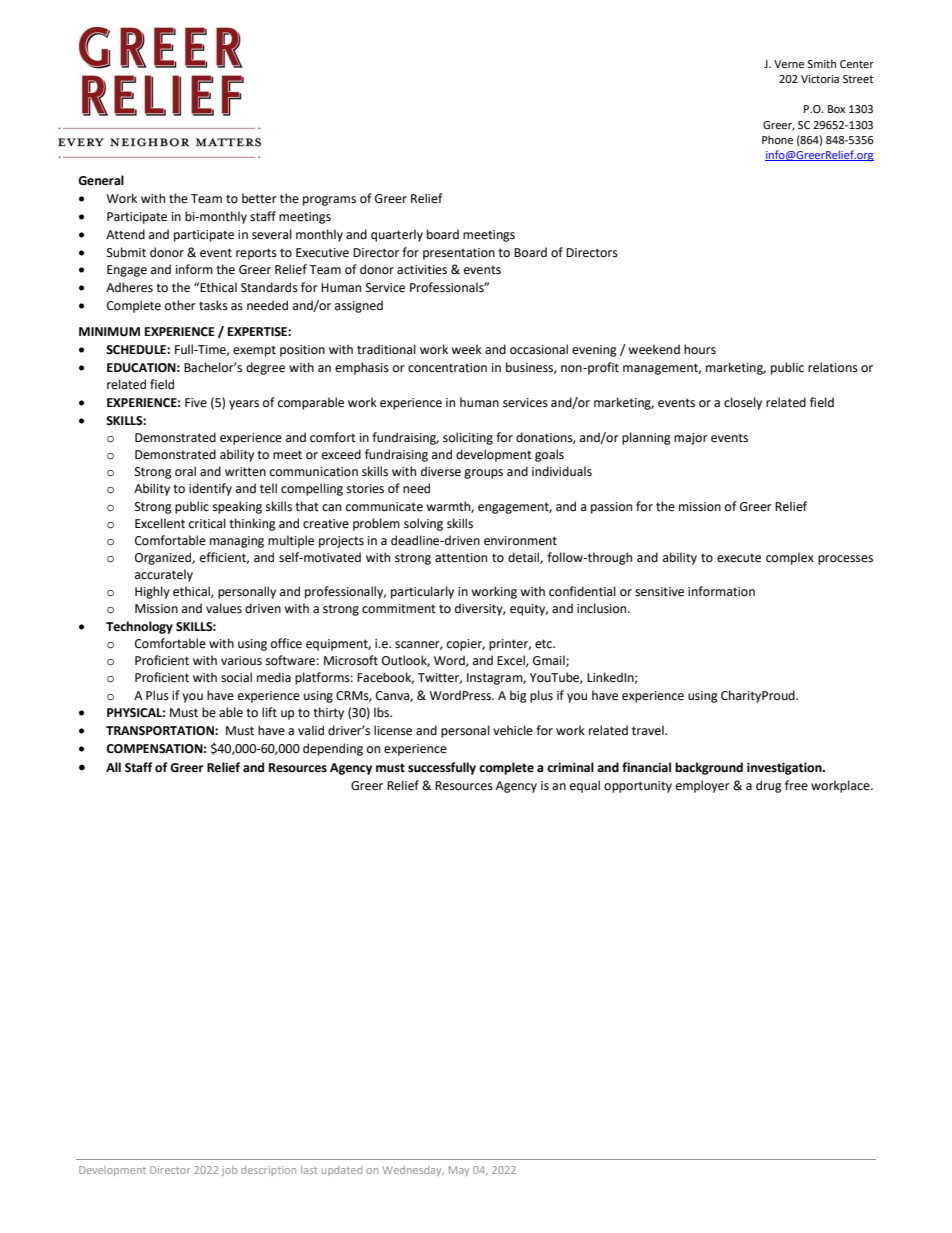 This screenshot has width=952, height=1233. Describe the element at coordinates (468, 438) in the screenshot. I see `soliciting` at that location.
